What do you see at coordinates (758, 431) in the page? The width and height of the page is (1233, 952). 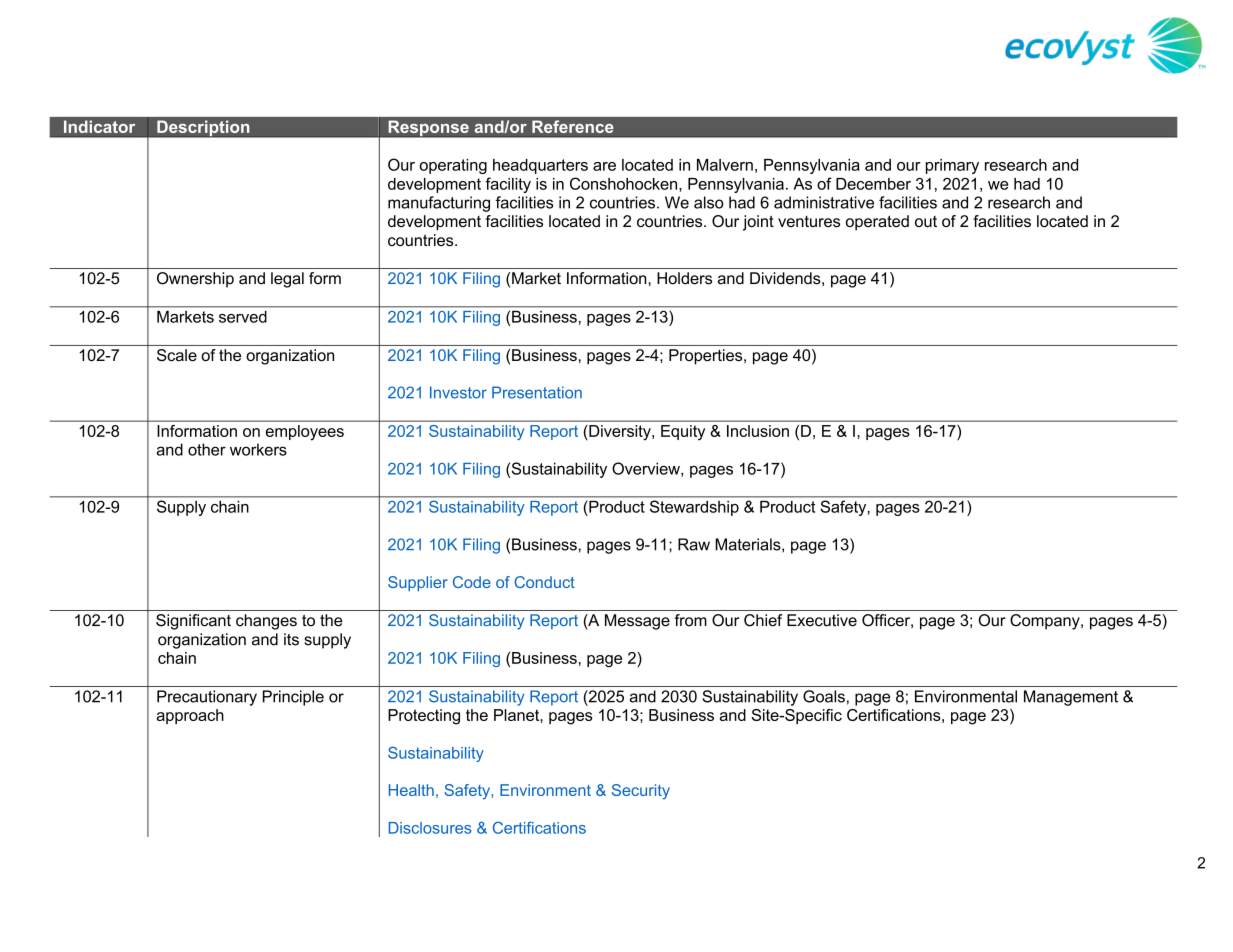 I see `Inclusion` at bounding box center [758, 431].
